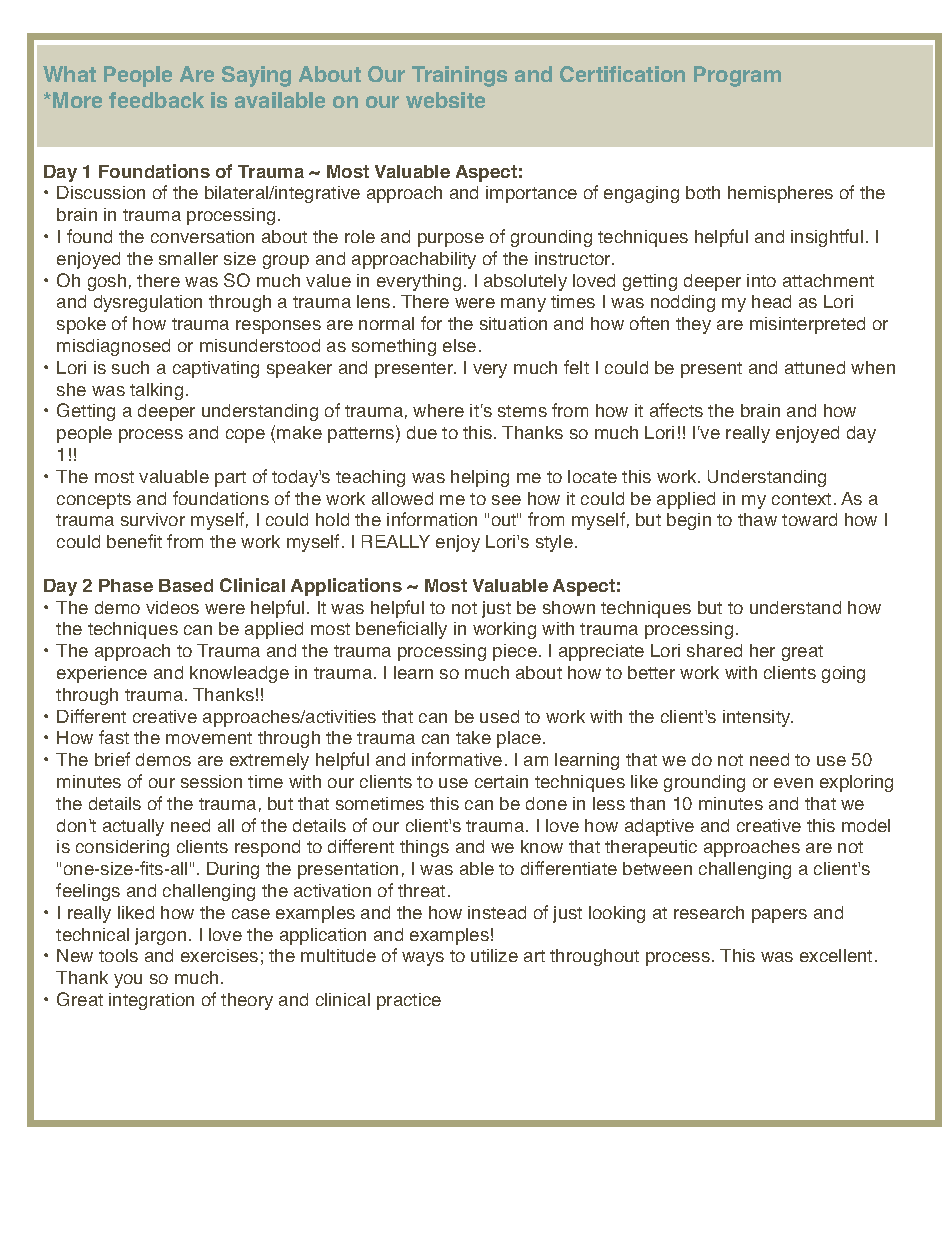  I want to click on benefit, so click(134, 541).
